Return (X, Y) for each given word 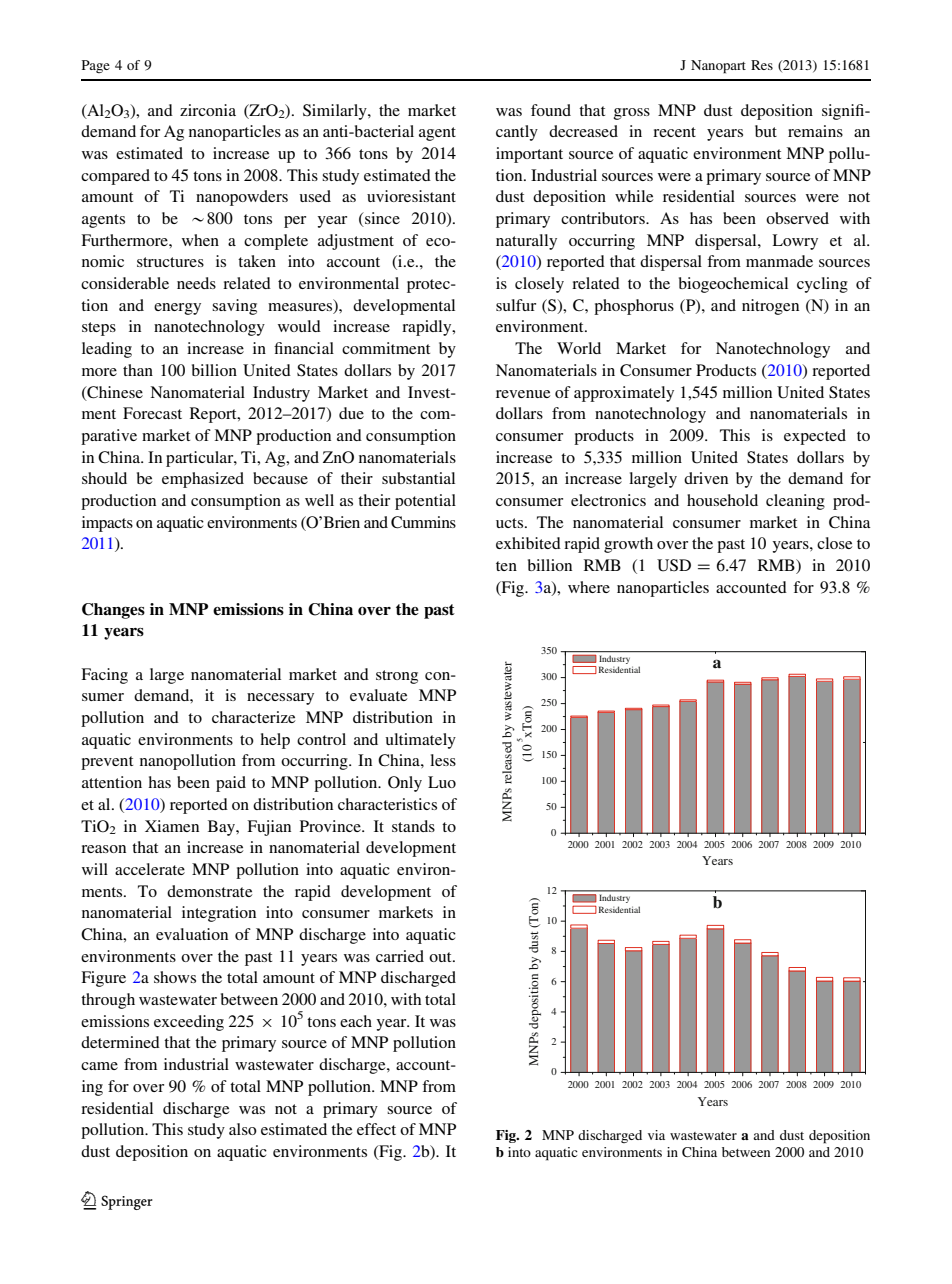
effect (376, 1129)
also (243, 1129)
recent (674, 132)
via (656, 1135)
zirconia (208, 110)
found (551, 110)
